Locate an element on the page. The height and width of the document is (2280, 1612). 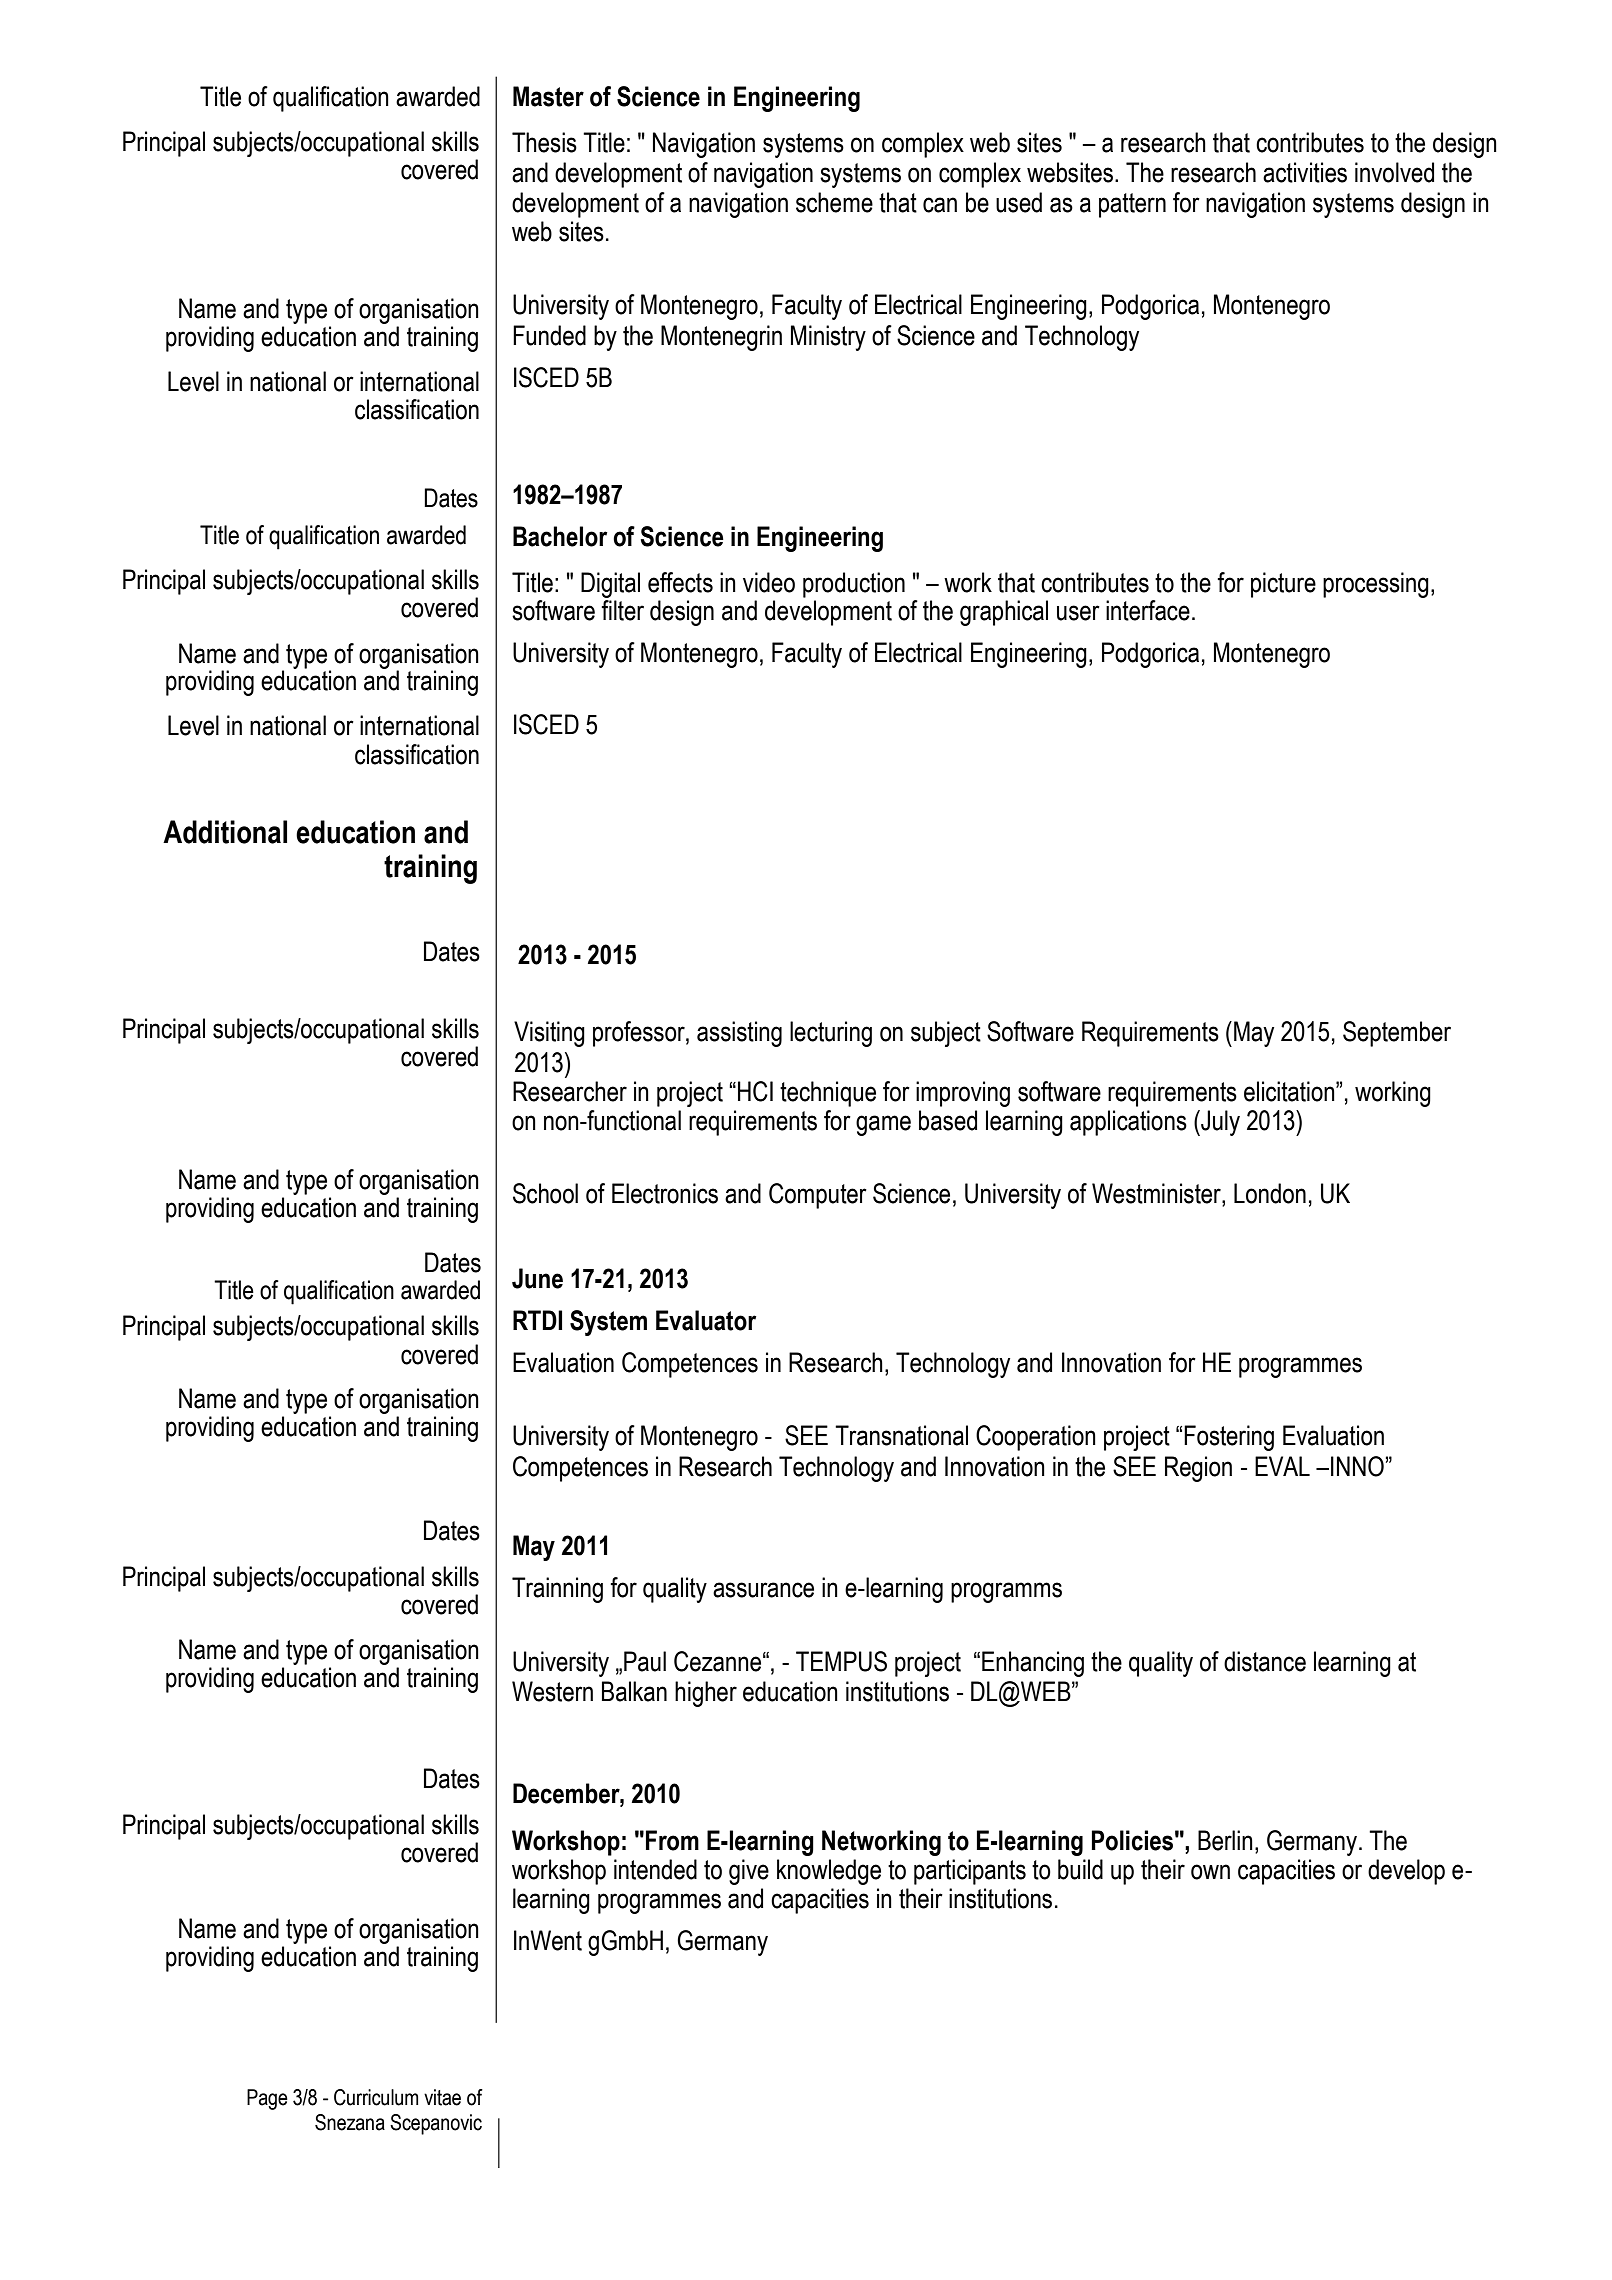
scheme is located at coordinates (834, 202).
